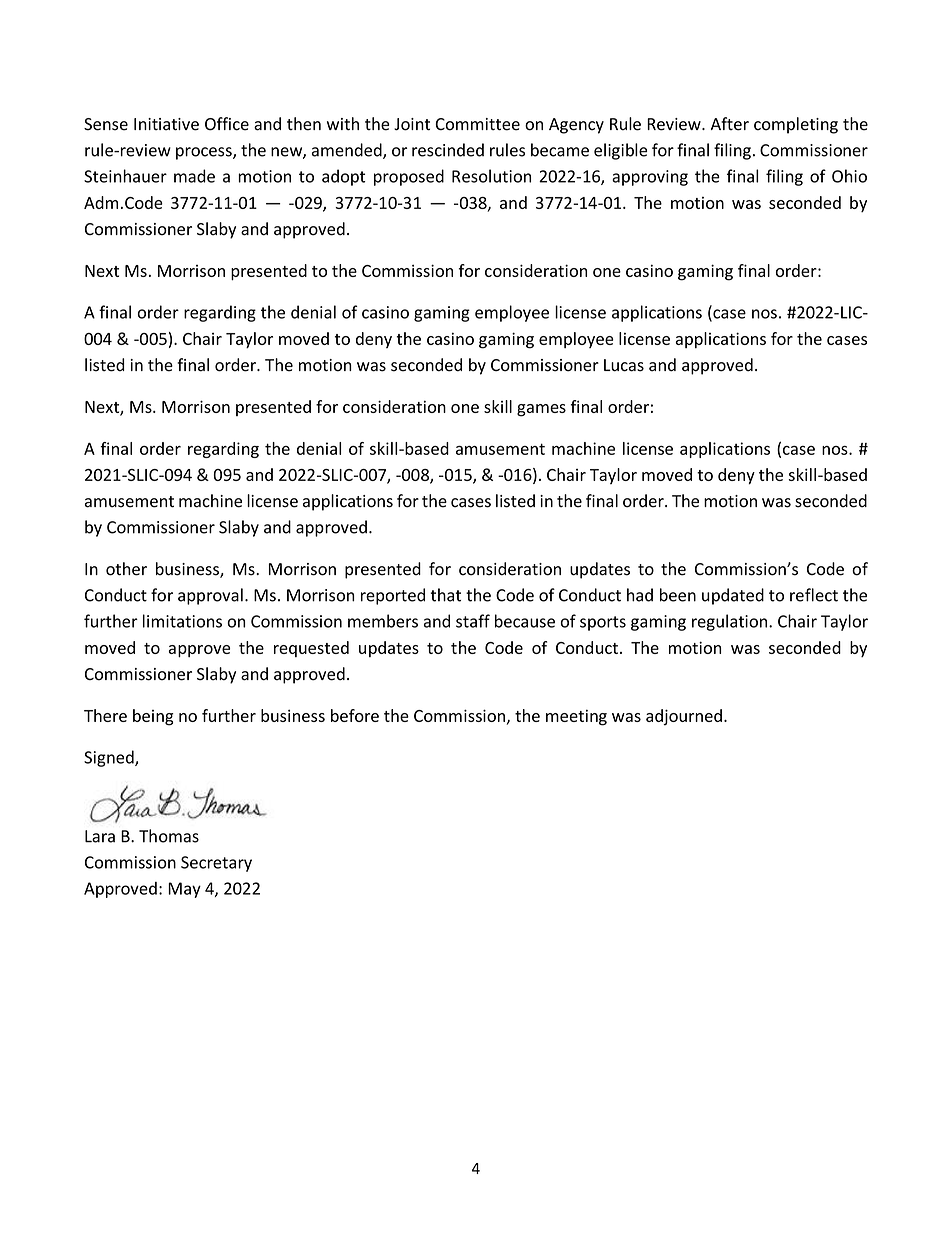  I want to click on regulation, so click(731, 622).
